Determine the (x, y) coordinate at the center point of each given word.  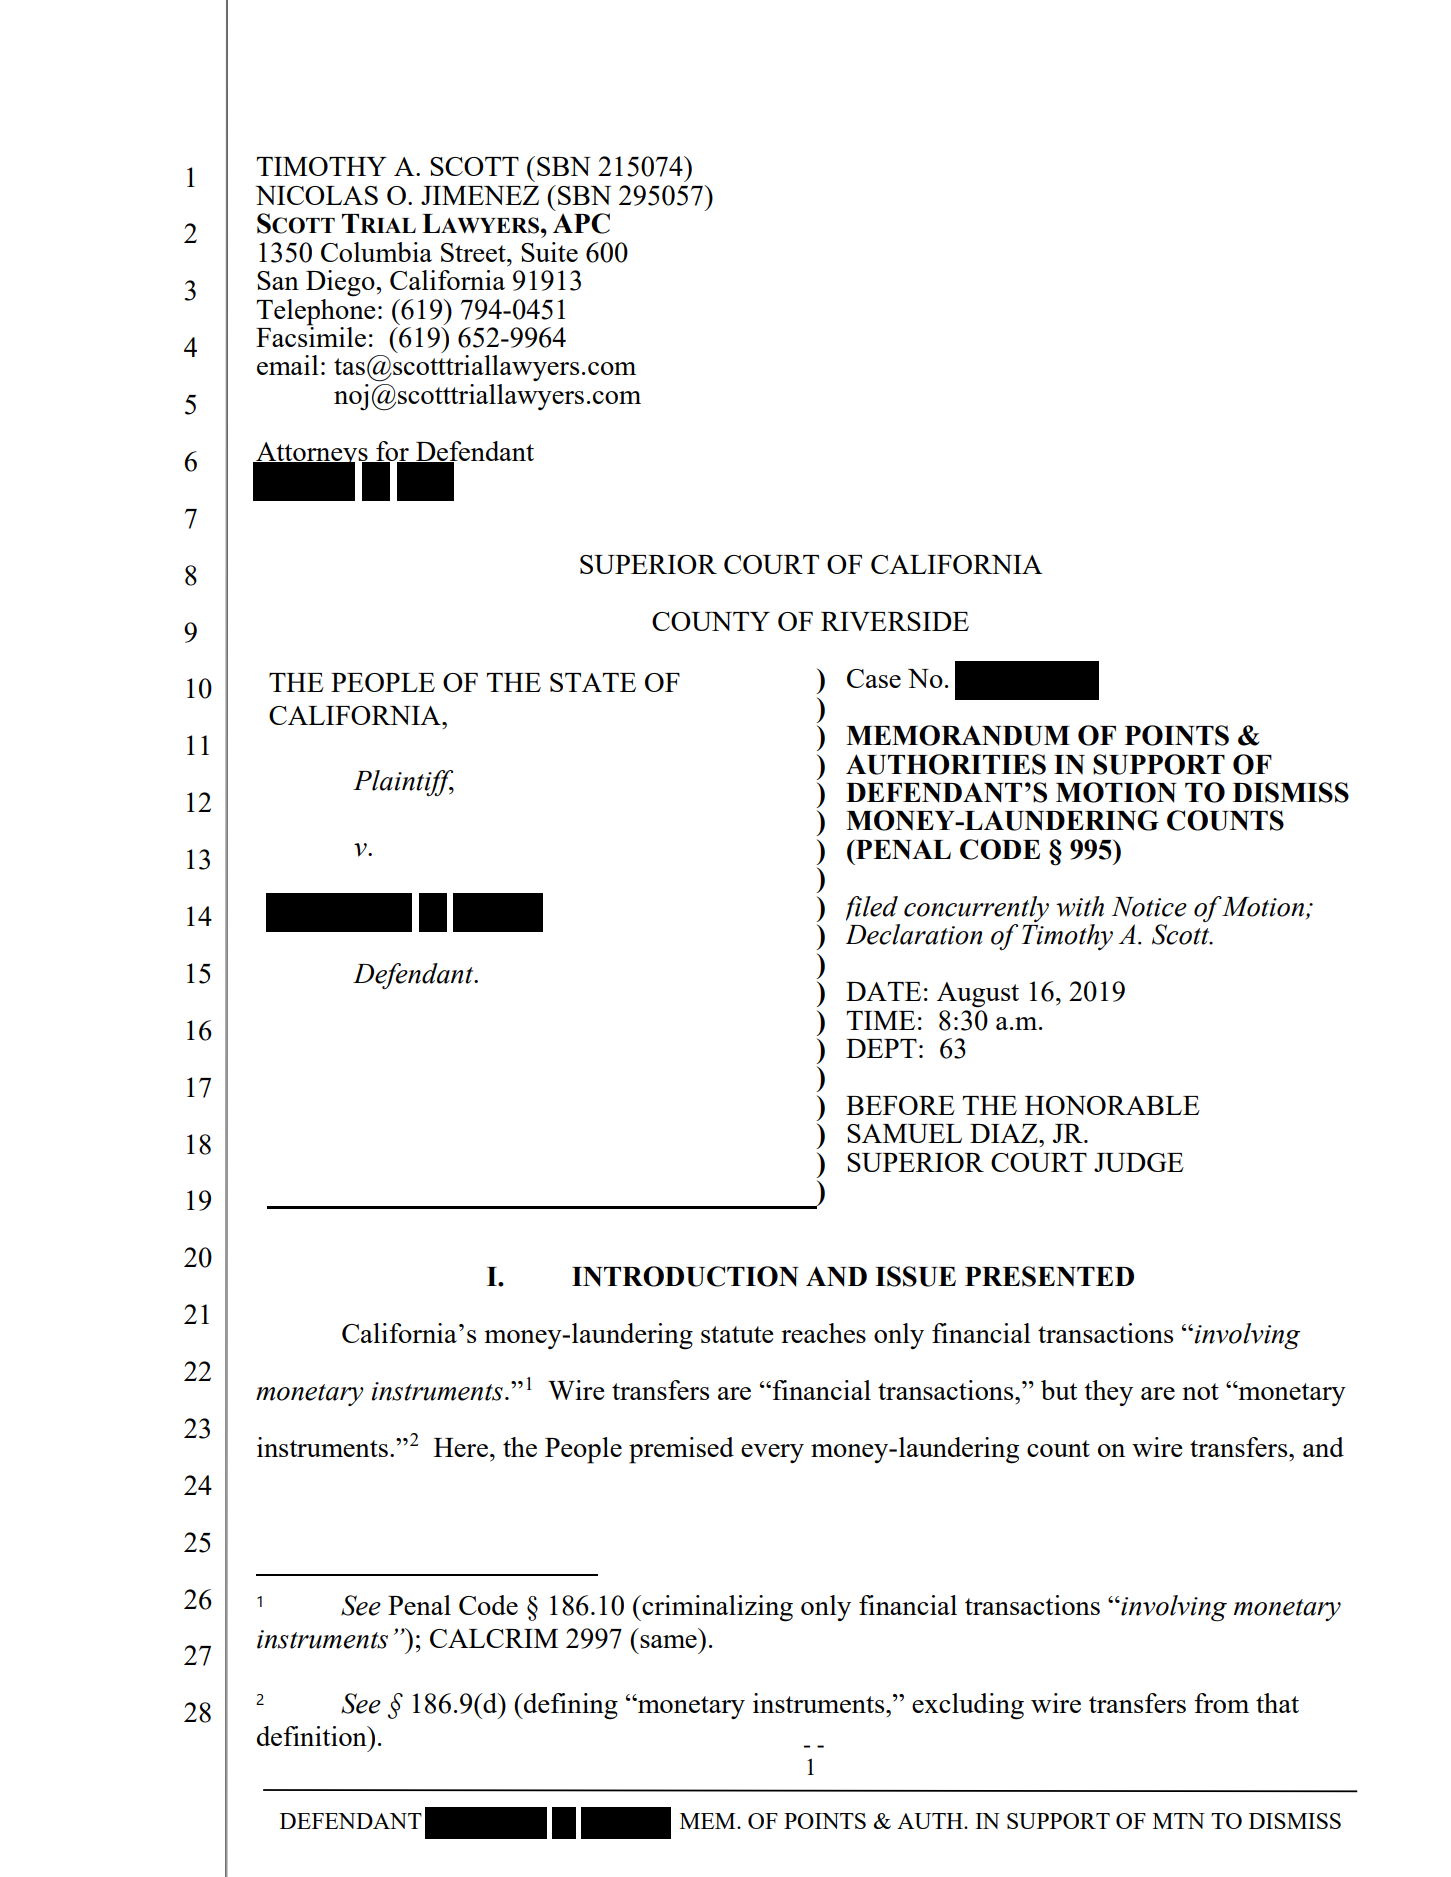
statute (737, 1334)
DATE (883, 991)
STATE (593, 682)
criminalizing (716, 1608)
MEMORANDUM (958, 735)
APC (581, 223)
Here (461, 1447)
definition (313, 1736)
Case (874, 678)
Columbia (376, 252)
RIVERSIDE (895, 621)
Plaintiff (403, 783)
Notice (1149, 907)
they (1108, 1393)
